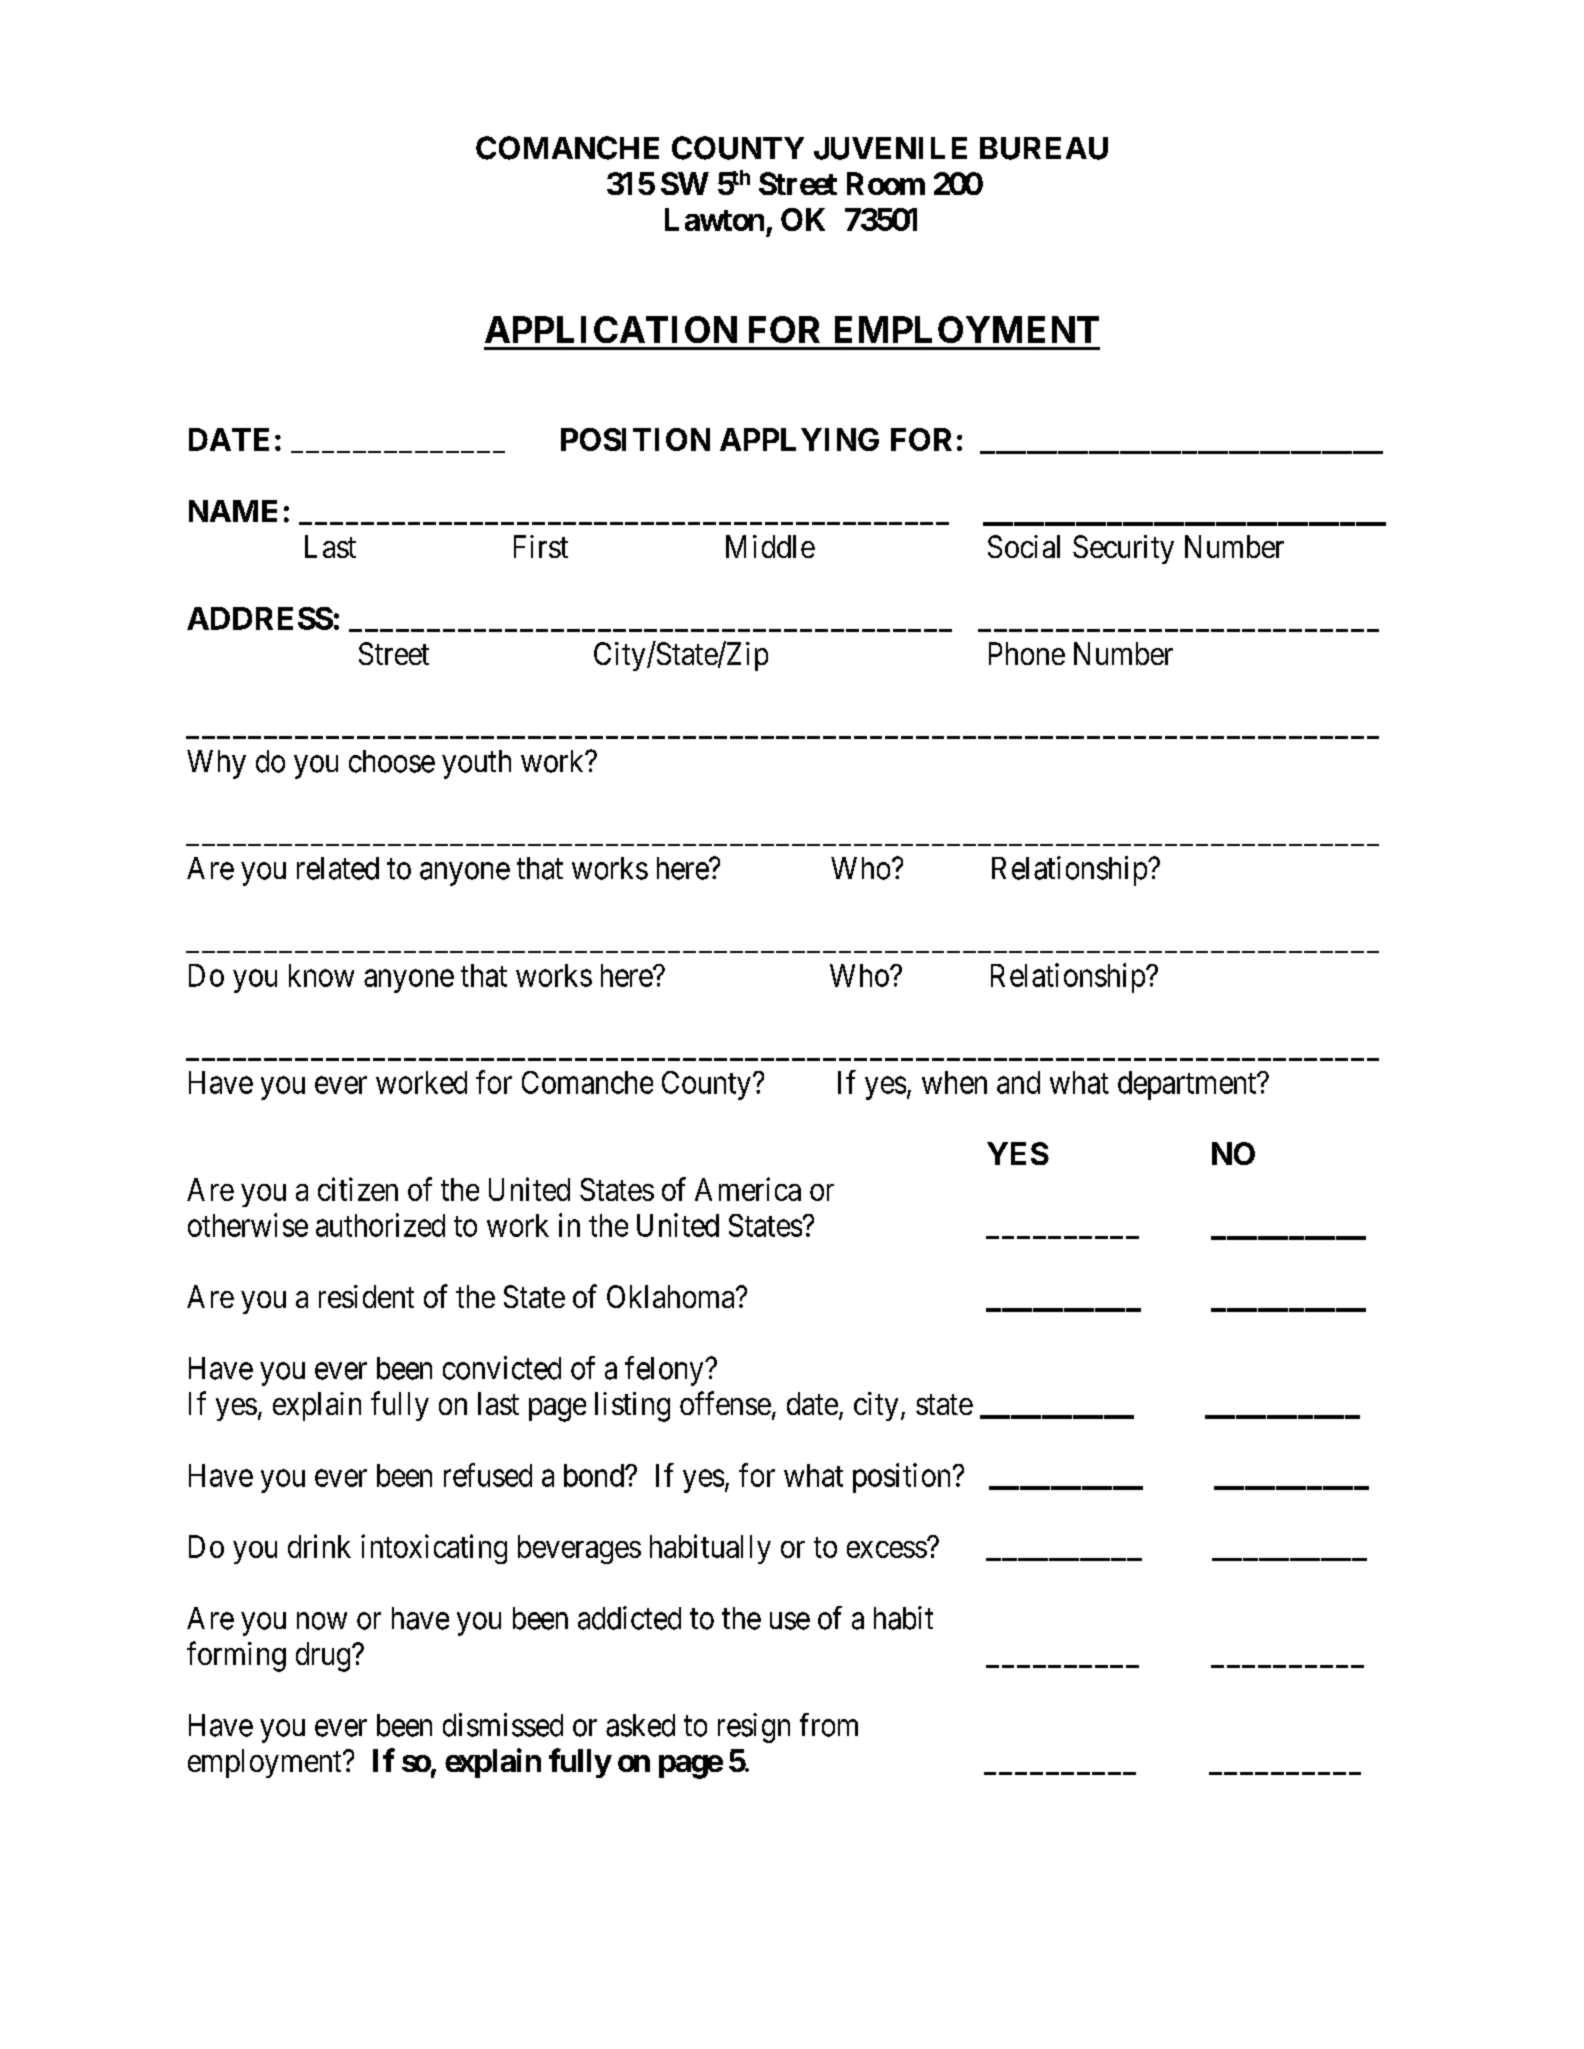  Describe the element at coordinates (714, 219) in the document. I see `Lawton` at that location.
